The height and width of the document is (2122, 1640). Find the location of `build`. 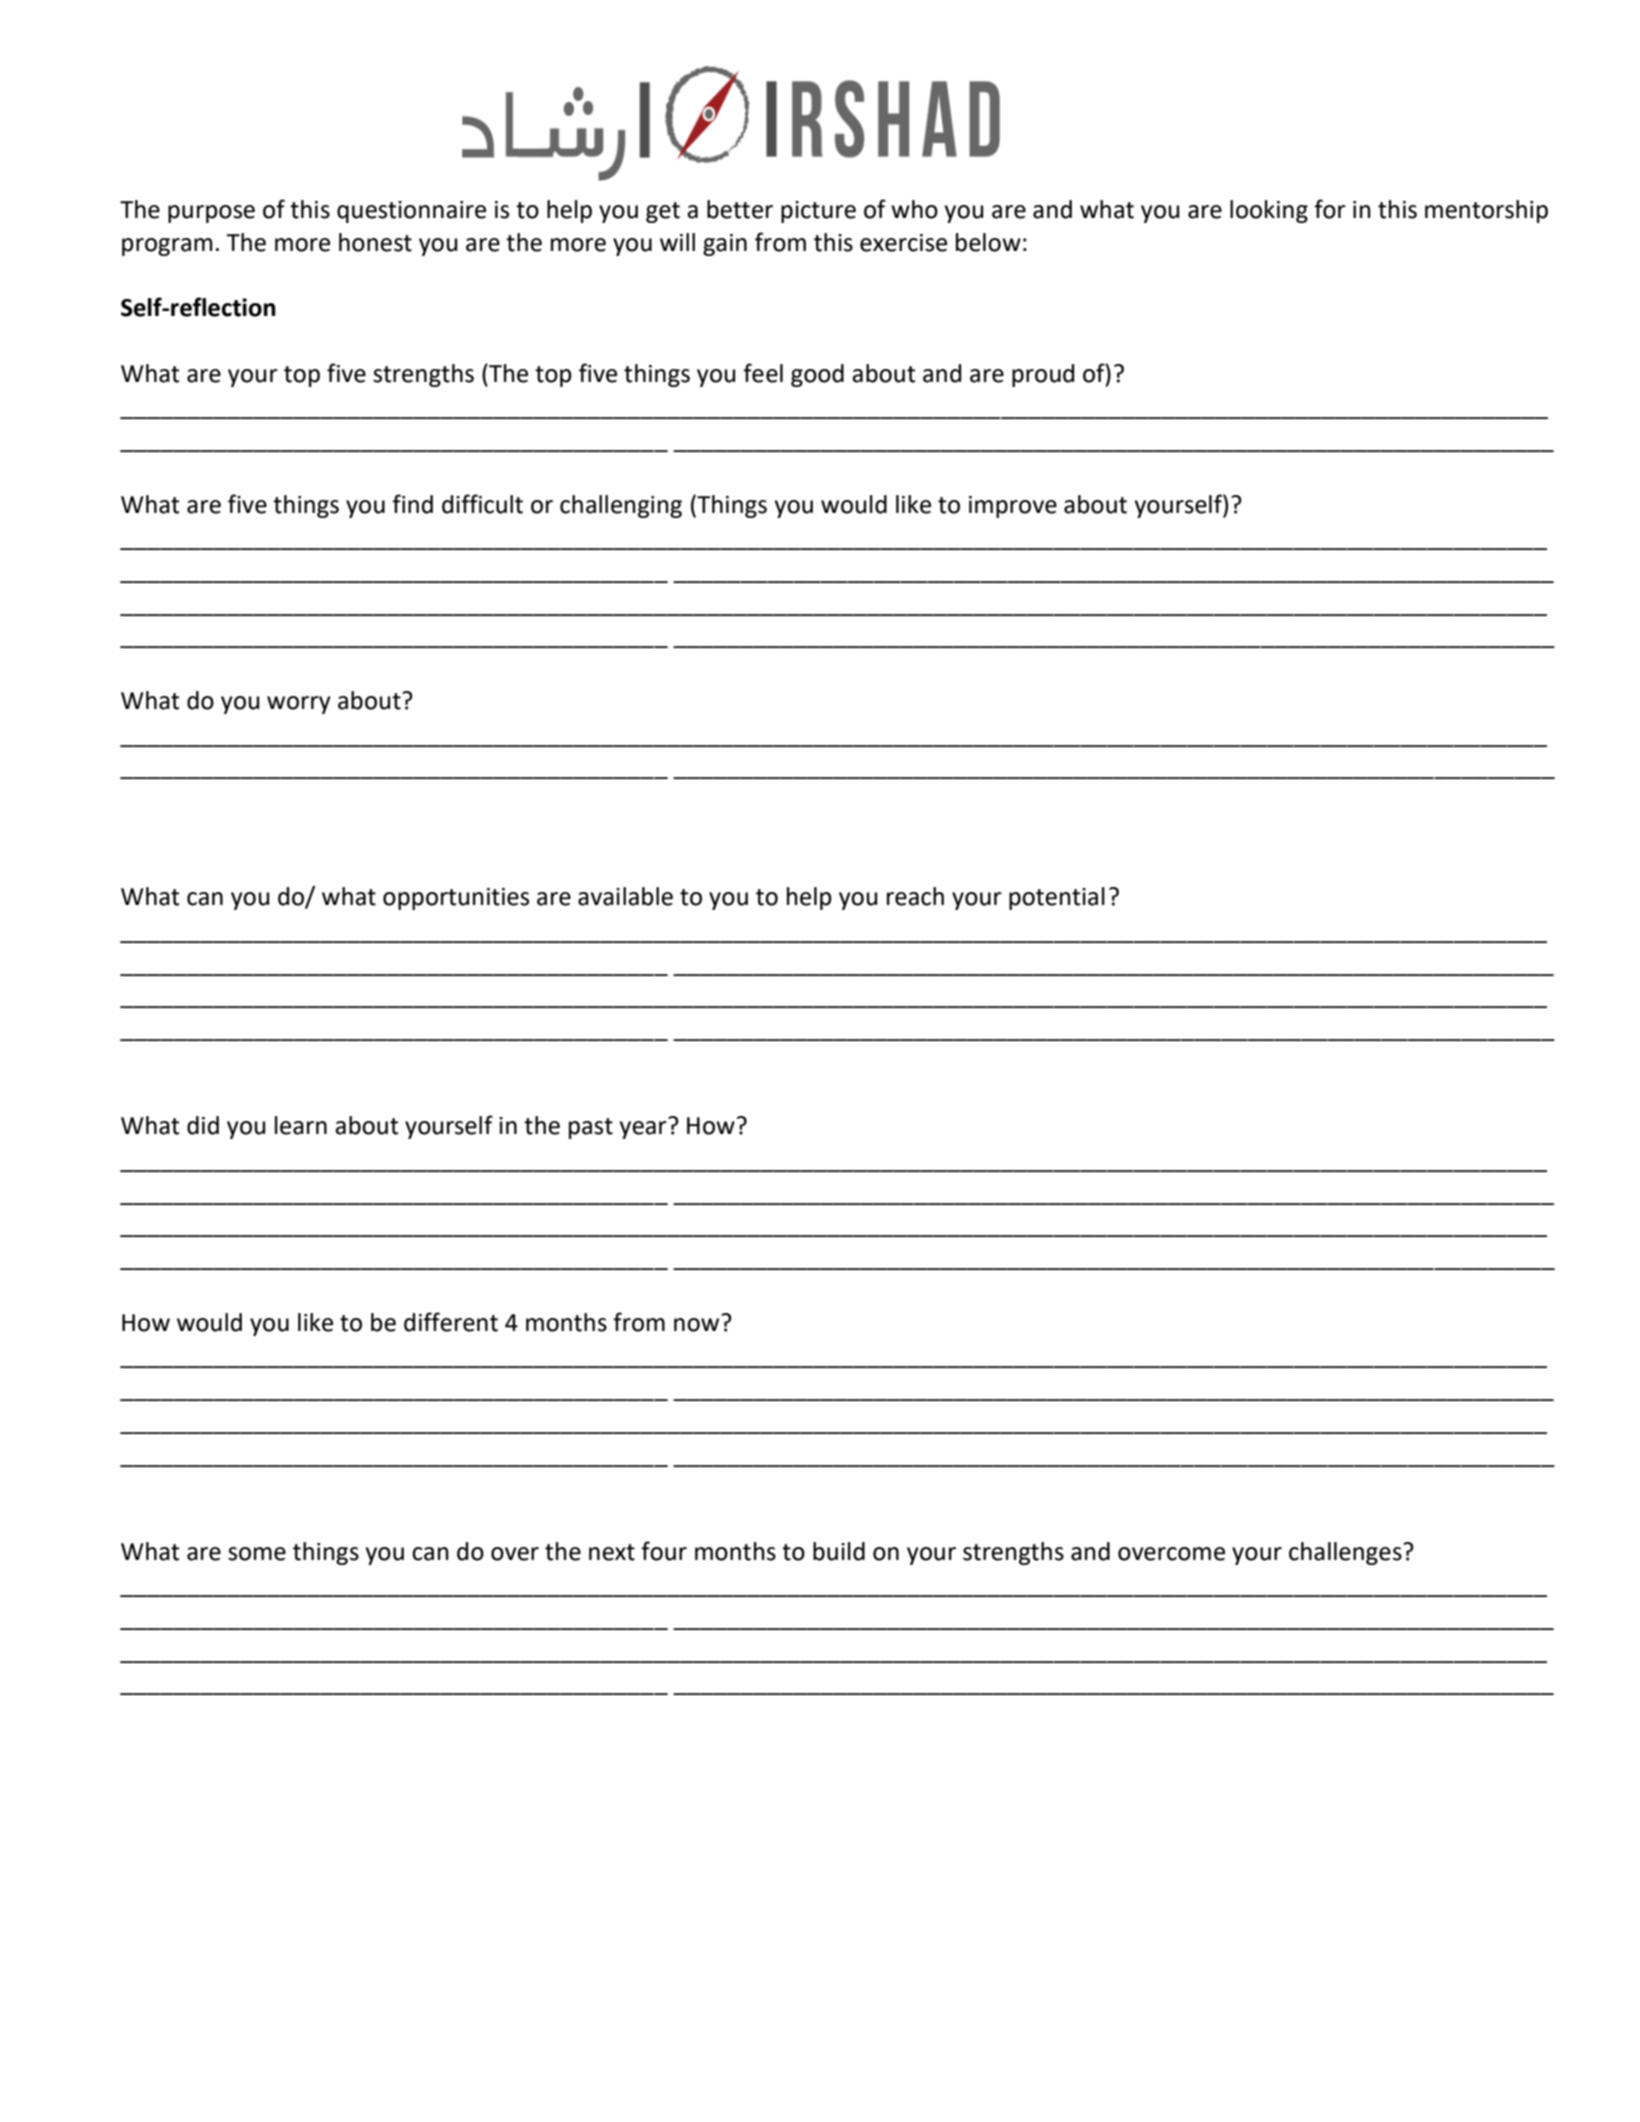

build is located at coordinates (839, 1551).
